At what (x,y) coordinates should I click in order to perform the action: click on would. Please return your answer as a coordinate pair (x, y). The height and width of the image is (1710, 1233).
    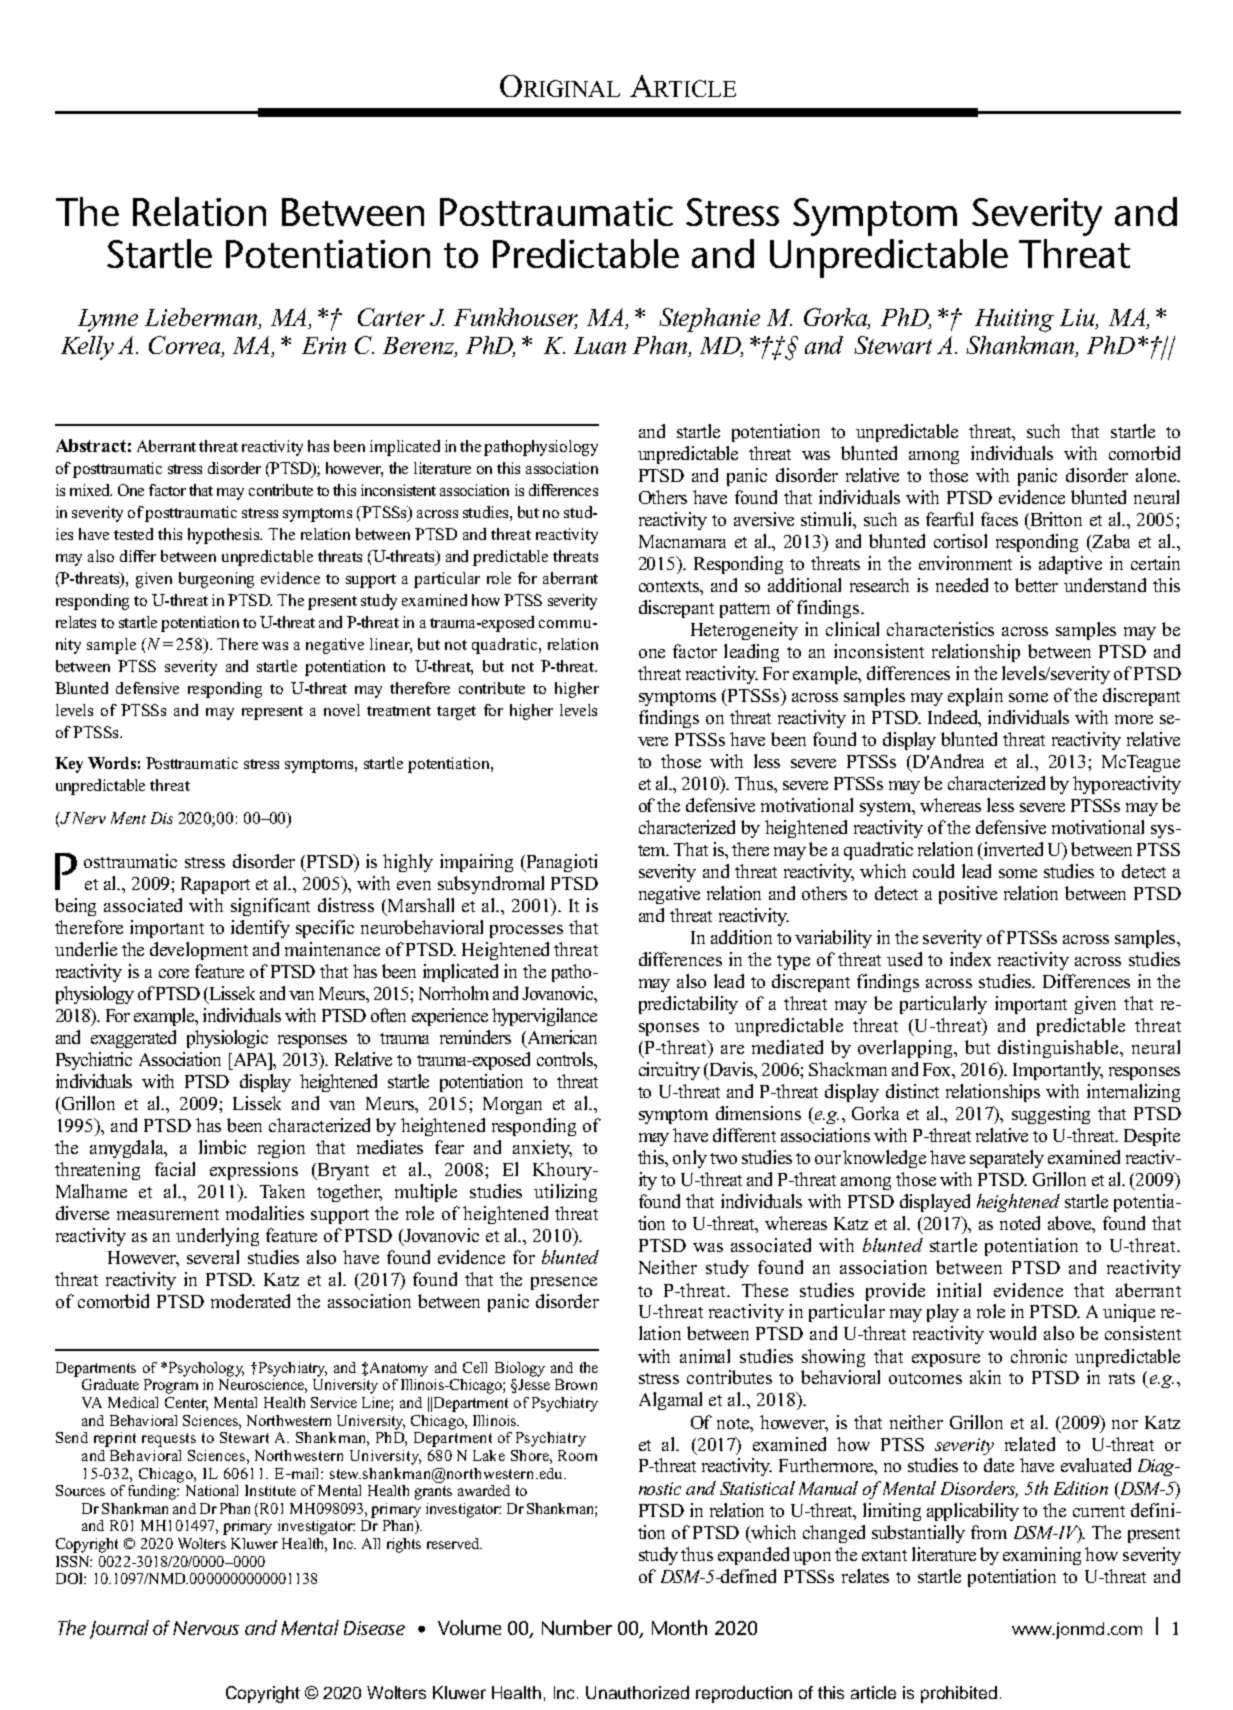
    Looking at the image, I should click on (1012, 1333).
